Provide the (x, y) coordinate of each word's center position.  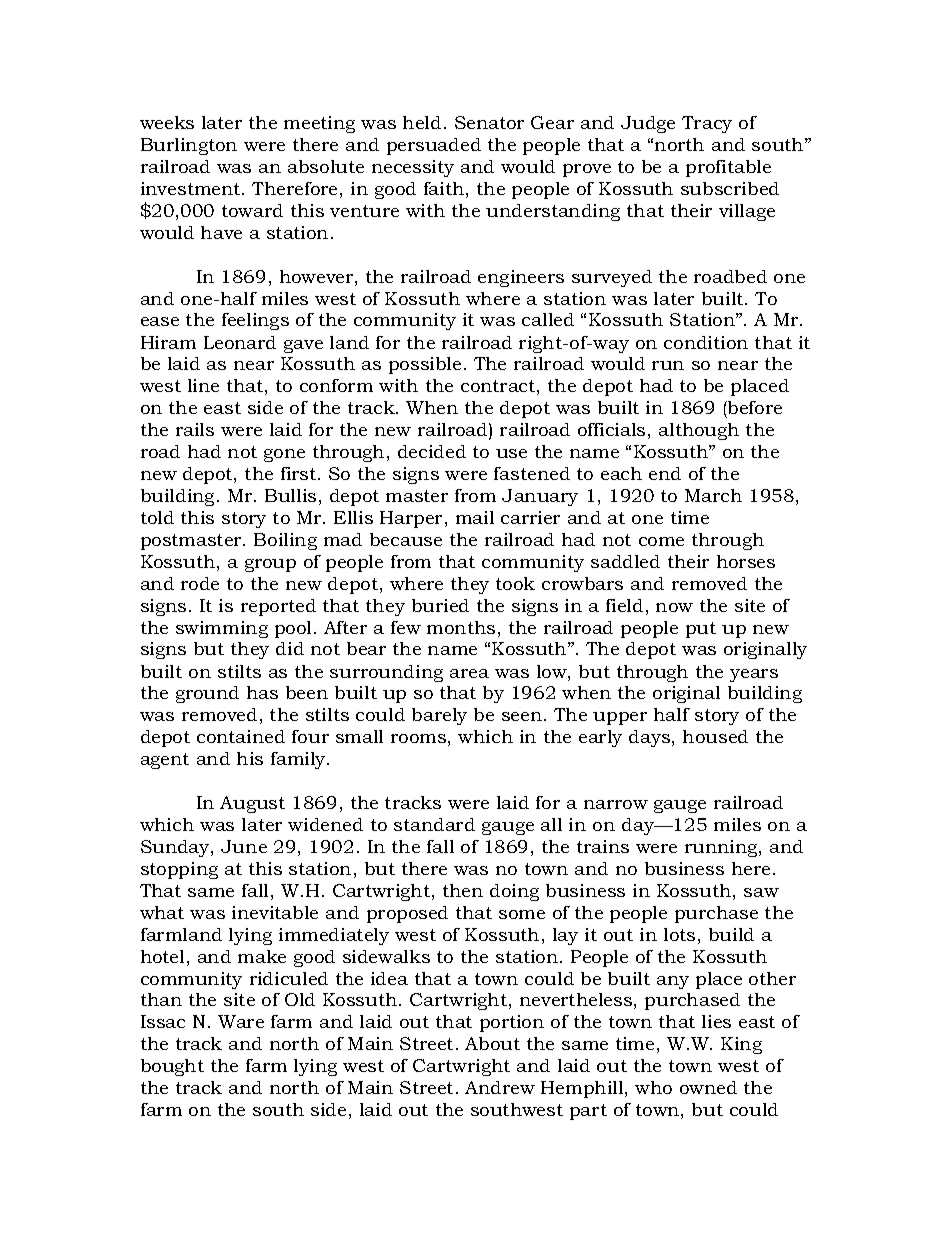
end (665, 473)
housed (715, 736)
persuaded (434, 146)
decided (432, 451)
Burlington (189, 146)
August (252, 804)
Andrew (500, 1087)
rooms (418, 738)
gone (284, 455)
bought (172, 1067)
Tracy (707, 124)
